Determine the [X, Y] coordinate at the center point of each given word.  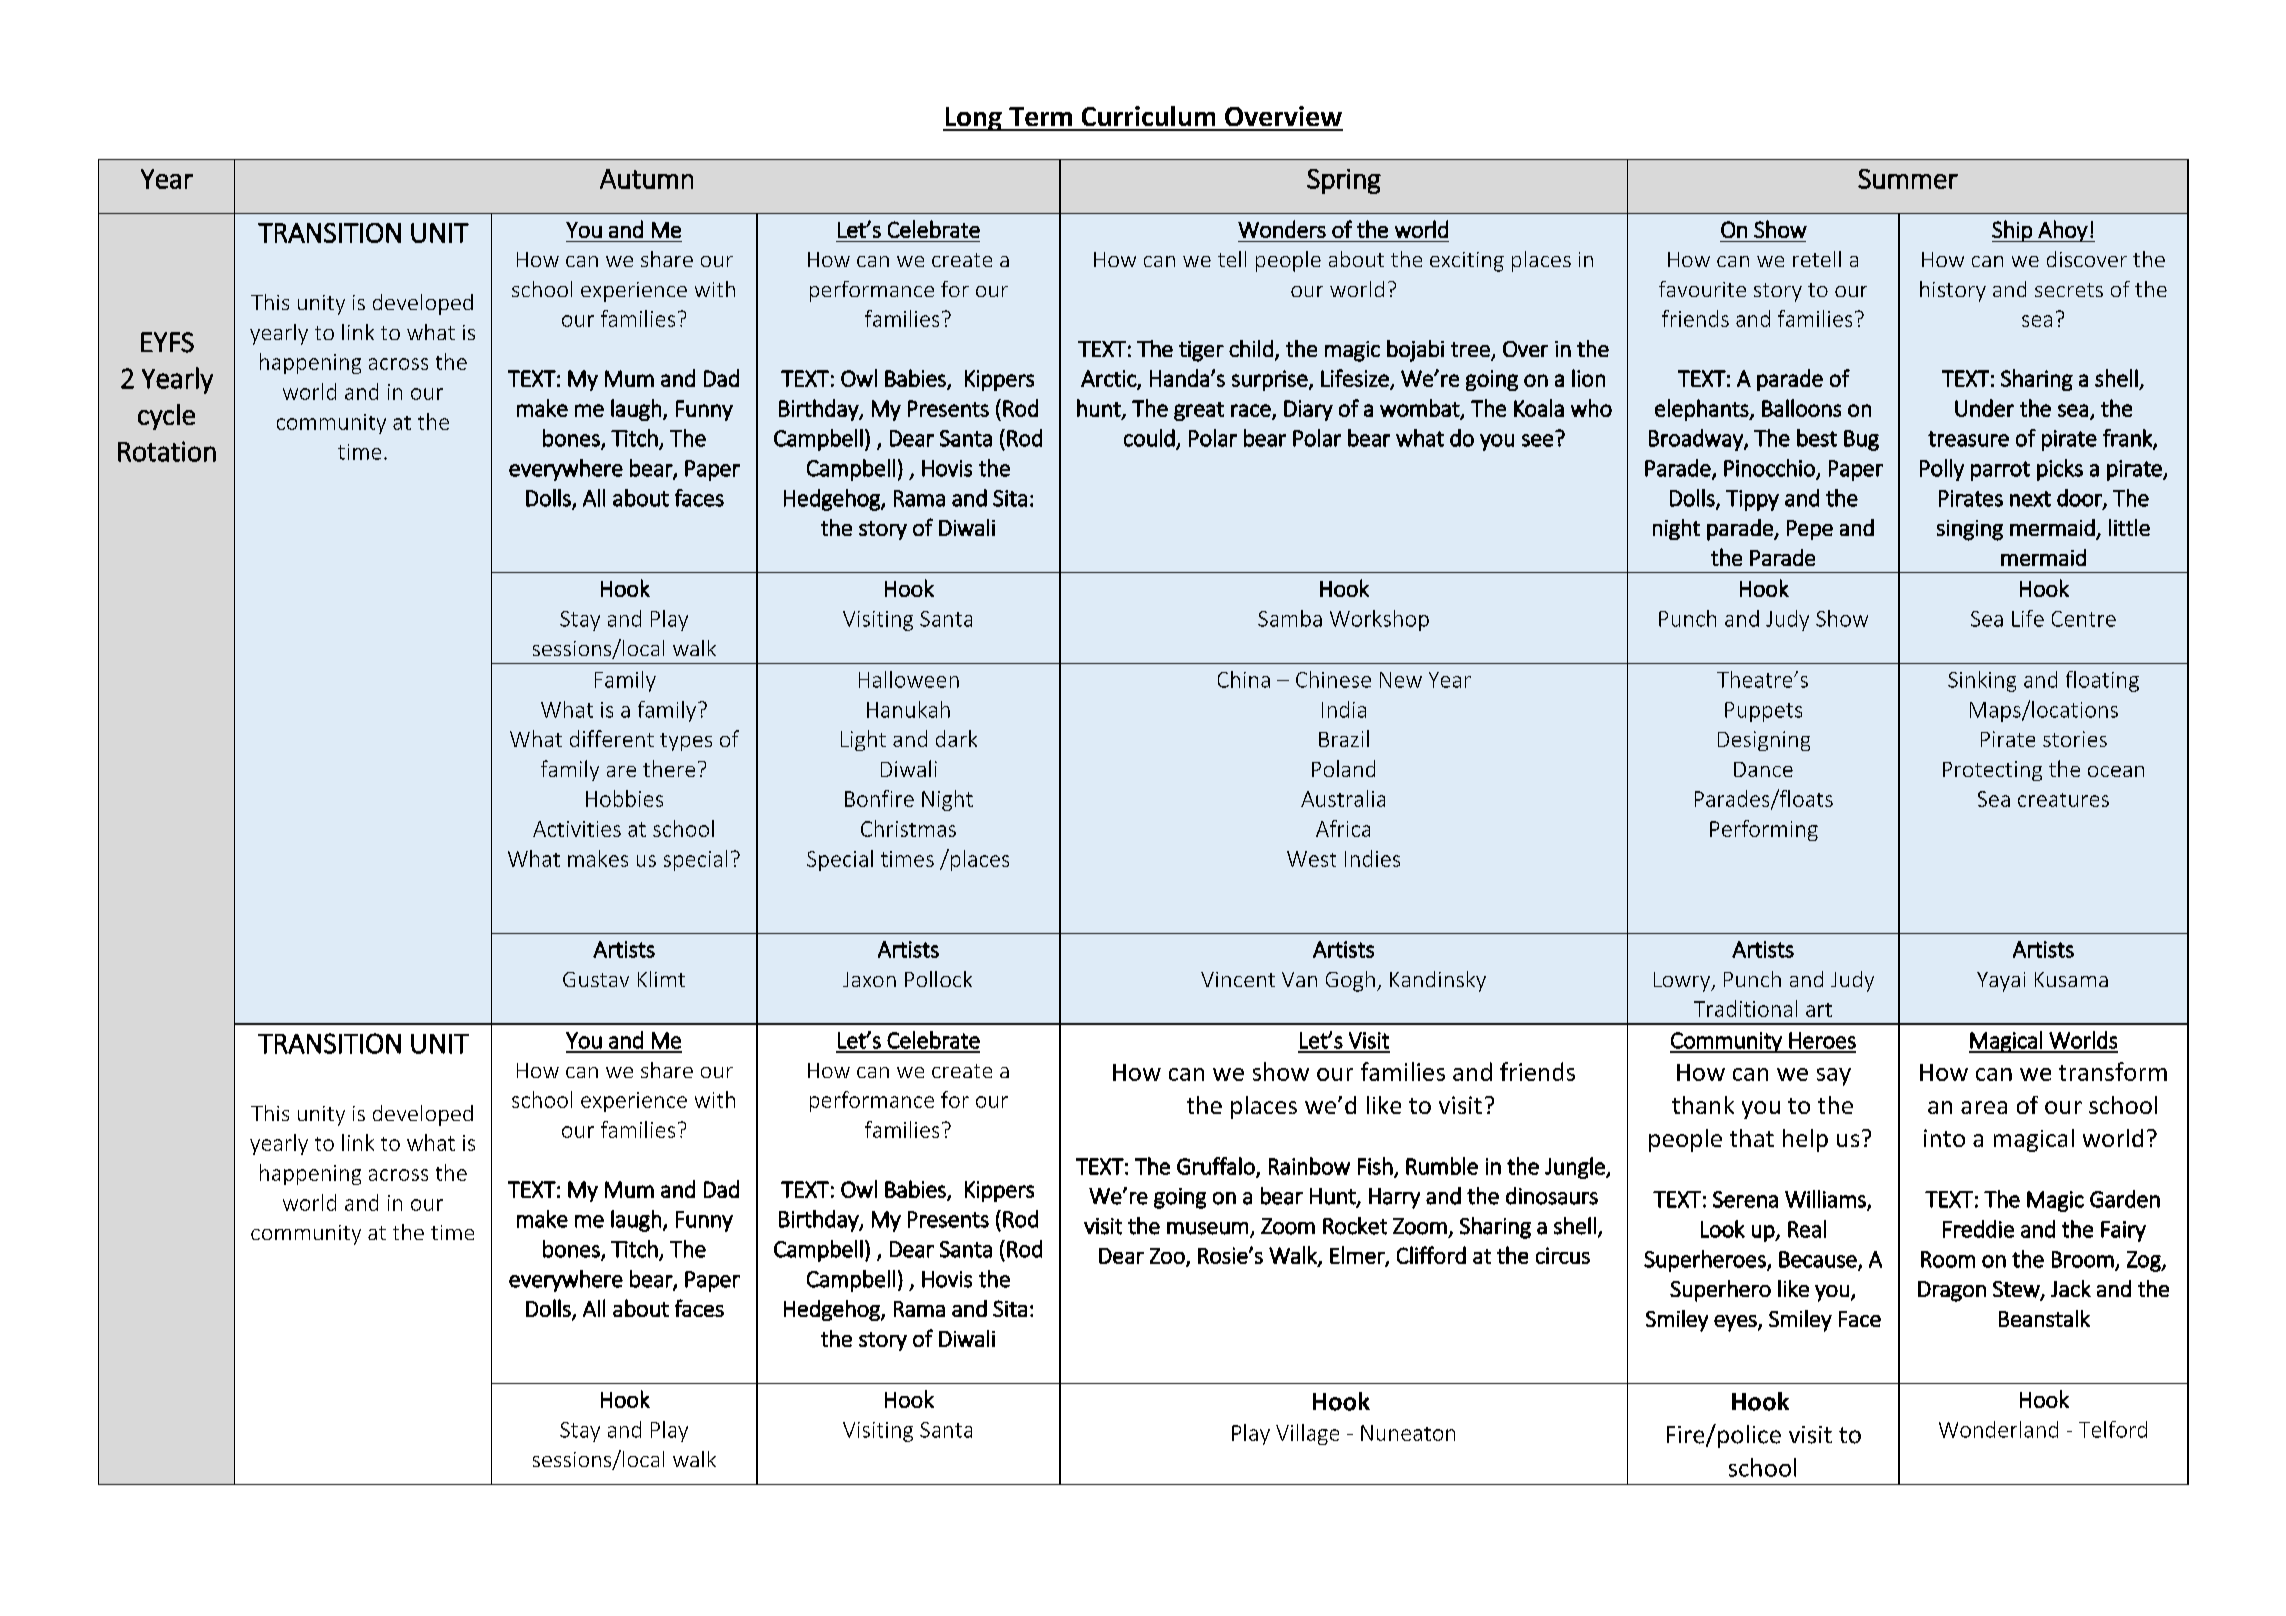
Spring [1344, 181]
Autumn [646, 179]
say [1834, 1077]
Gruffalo [1217, 1167]
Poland [1343, 768]
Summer [1908, 179]
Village [1307, 1434]
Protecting [1992, 771]
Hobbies [624, 798]
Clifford [1431, 1255]
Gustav [596, 979]
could [1150, 439]
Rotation [167, 451]
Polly [1942, 470]
